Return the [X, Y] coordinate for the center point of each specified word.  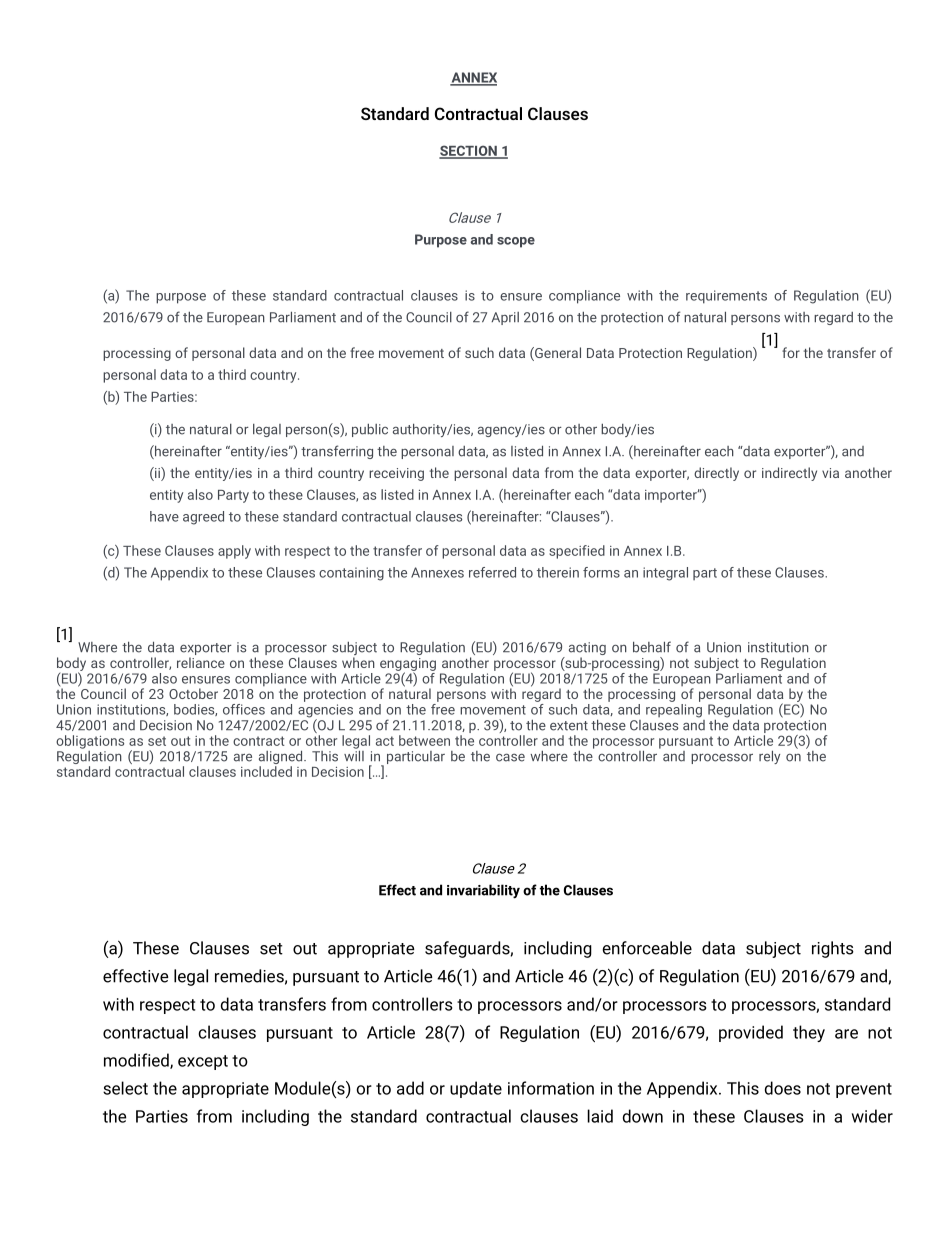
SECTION [469, 151]
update [476, 1089]
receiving [396, 474]
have [164, 516]
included [266, 771]
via [830, 473]
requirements [726, 297]
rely [769, 757]
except [203, 1062]
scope [516, 242]
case [510, 757]
